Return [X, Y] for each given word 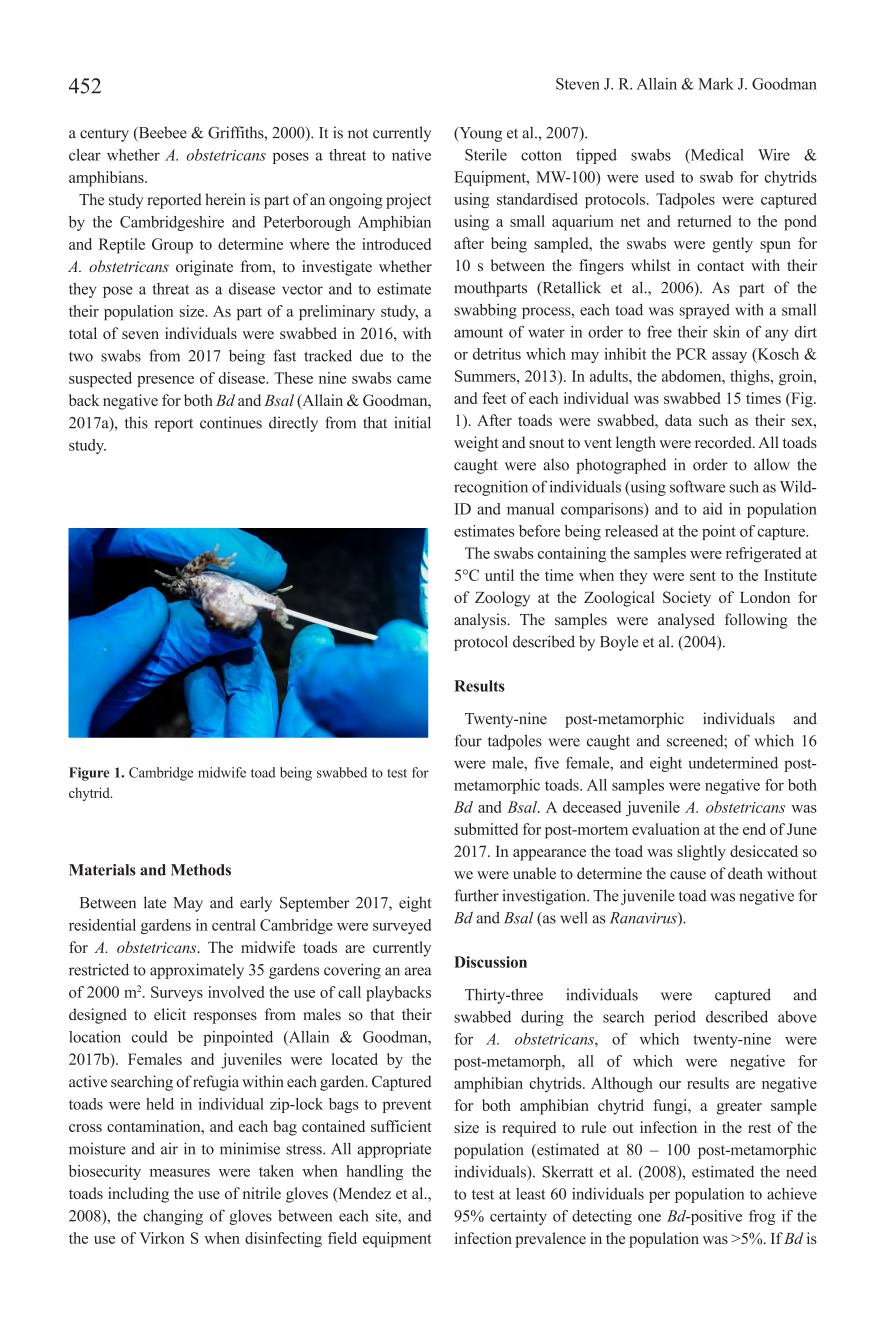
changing [173, 1217]
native [411, 155]
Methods [201, 870]
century [104, 135]
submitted [486, 829]
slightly [701, 853]
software [697, 486]
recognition [491, 488]
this [136, 422]
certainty [518, 1217]
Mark [716, 84]
